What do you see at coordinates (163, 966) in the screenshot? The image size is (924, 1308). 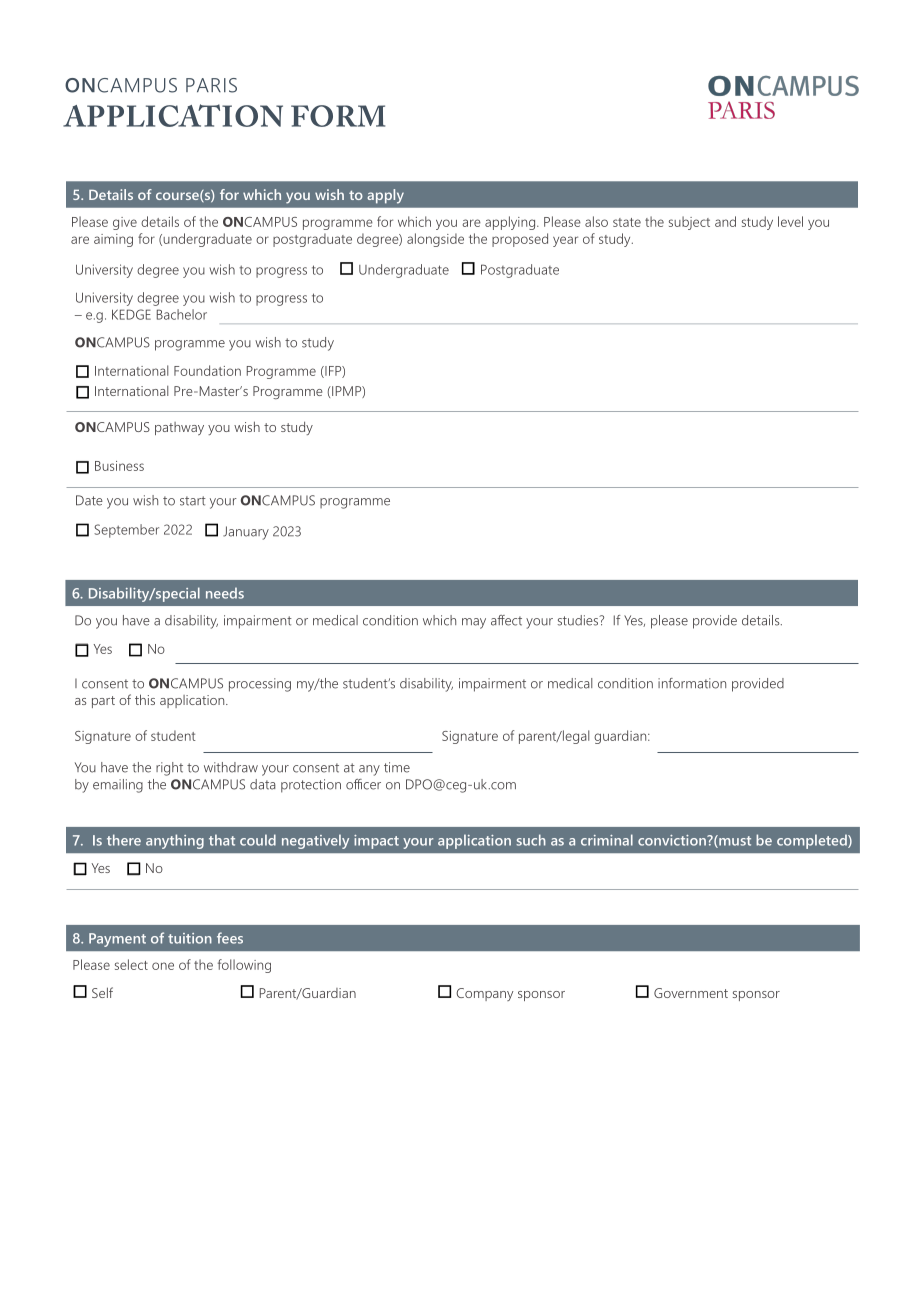 I see `one` at bounding box center [163, 966].
